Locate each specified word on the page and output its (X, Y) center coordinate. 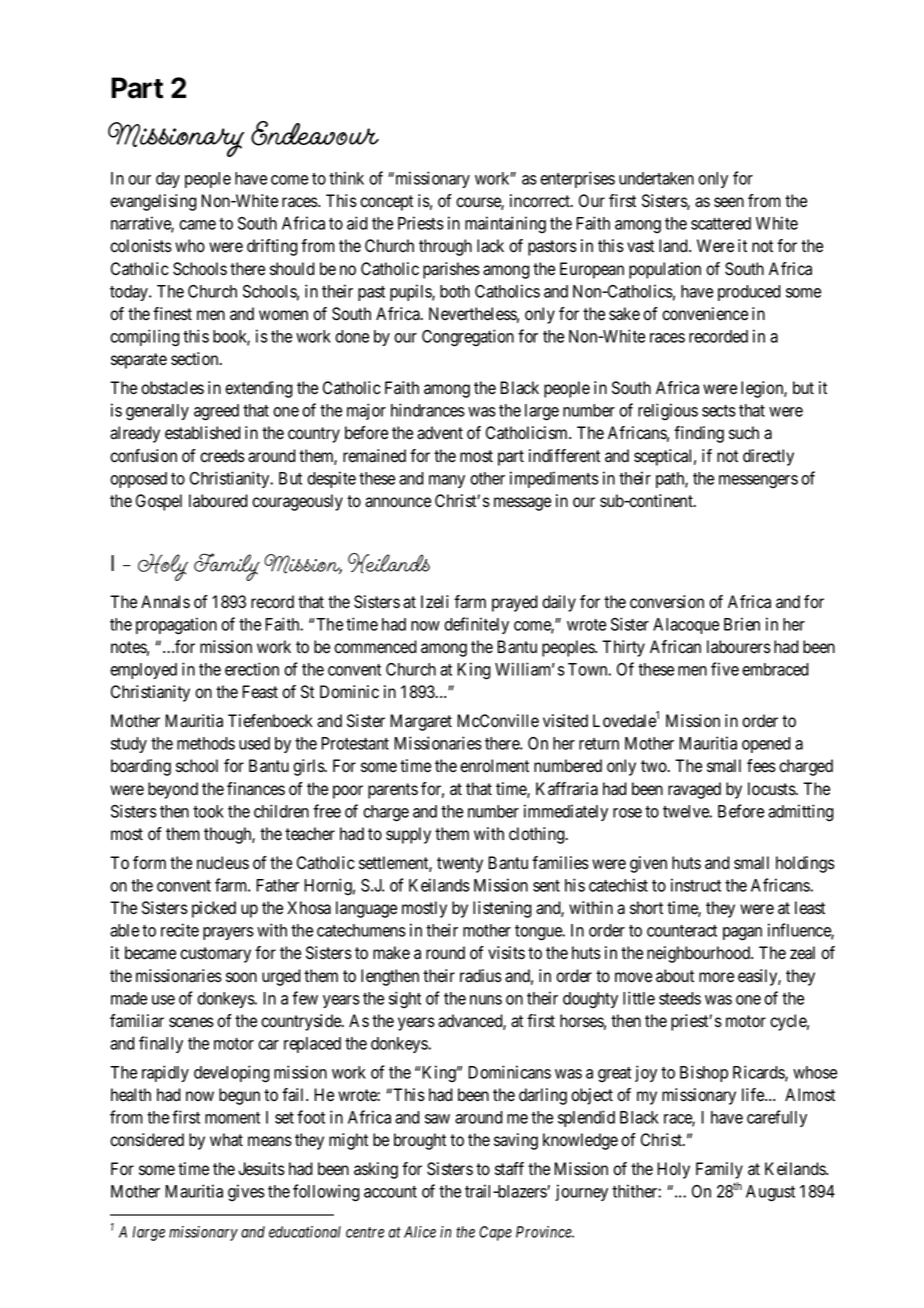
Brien (742, 624)
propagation (176, 626)
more (716, 977)
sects (719, 411)
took (208, 811)
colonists (141, 246)
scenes (191, 1022)
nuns (486, 1000)
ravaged (694, 790)
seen (729, 202)
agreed (216, 412)
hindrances (428, 410)
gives (246, 1192)
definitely (476, 625)
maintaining (505, 224)
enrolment (494, 766)
